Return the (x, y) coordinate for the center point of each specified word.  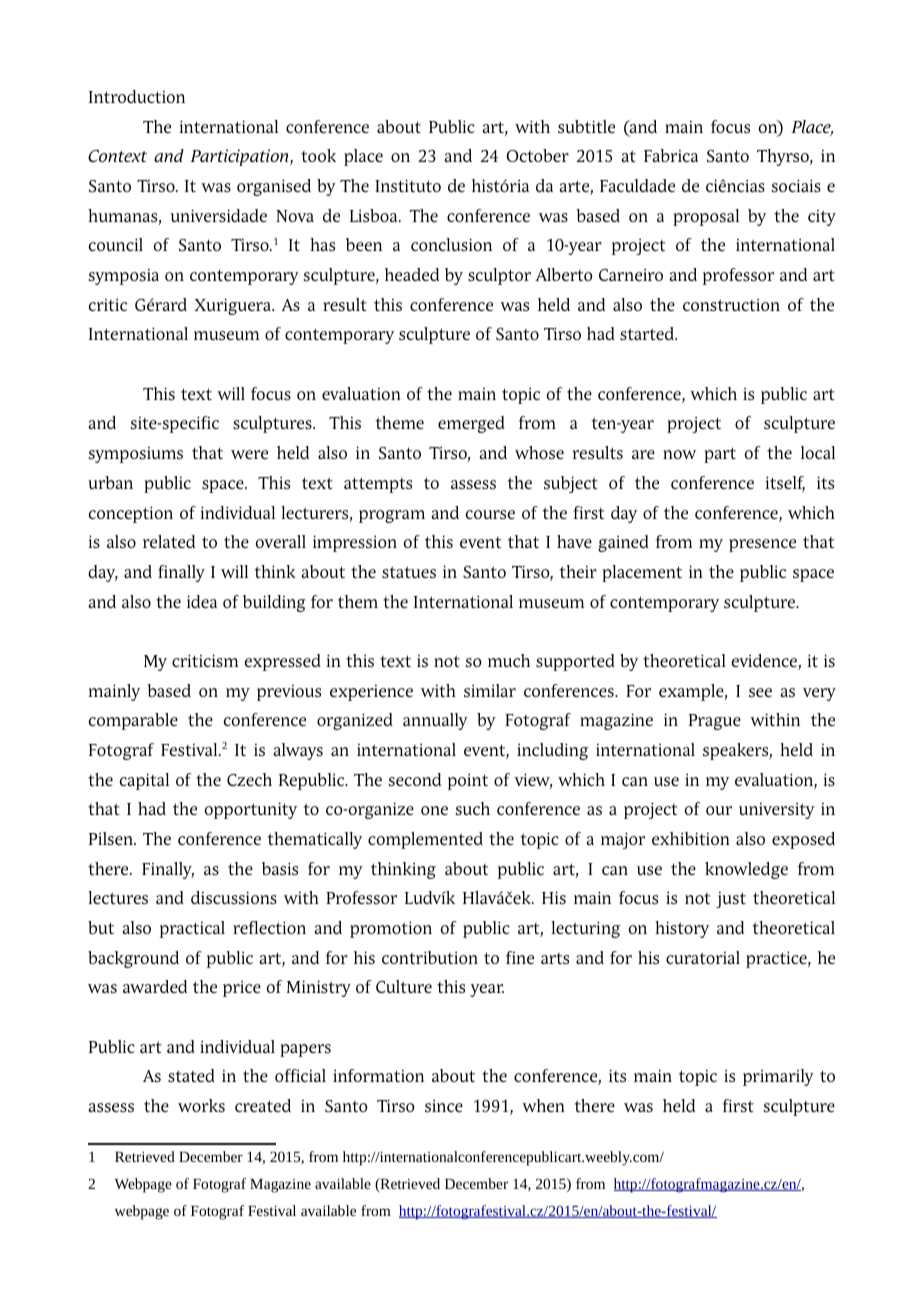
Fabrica (671, 155)
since (444, 1106)
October (537, 155)
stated (191, 1075)
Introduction (137, 96)
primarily (778, 1077)
